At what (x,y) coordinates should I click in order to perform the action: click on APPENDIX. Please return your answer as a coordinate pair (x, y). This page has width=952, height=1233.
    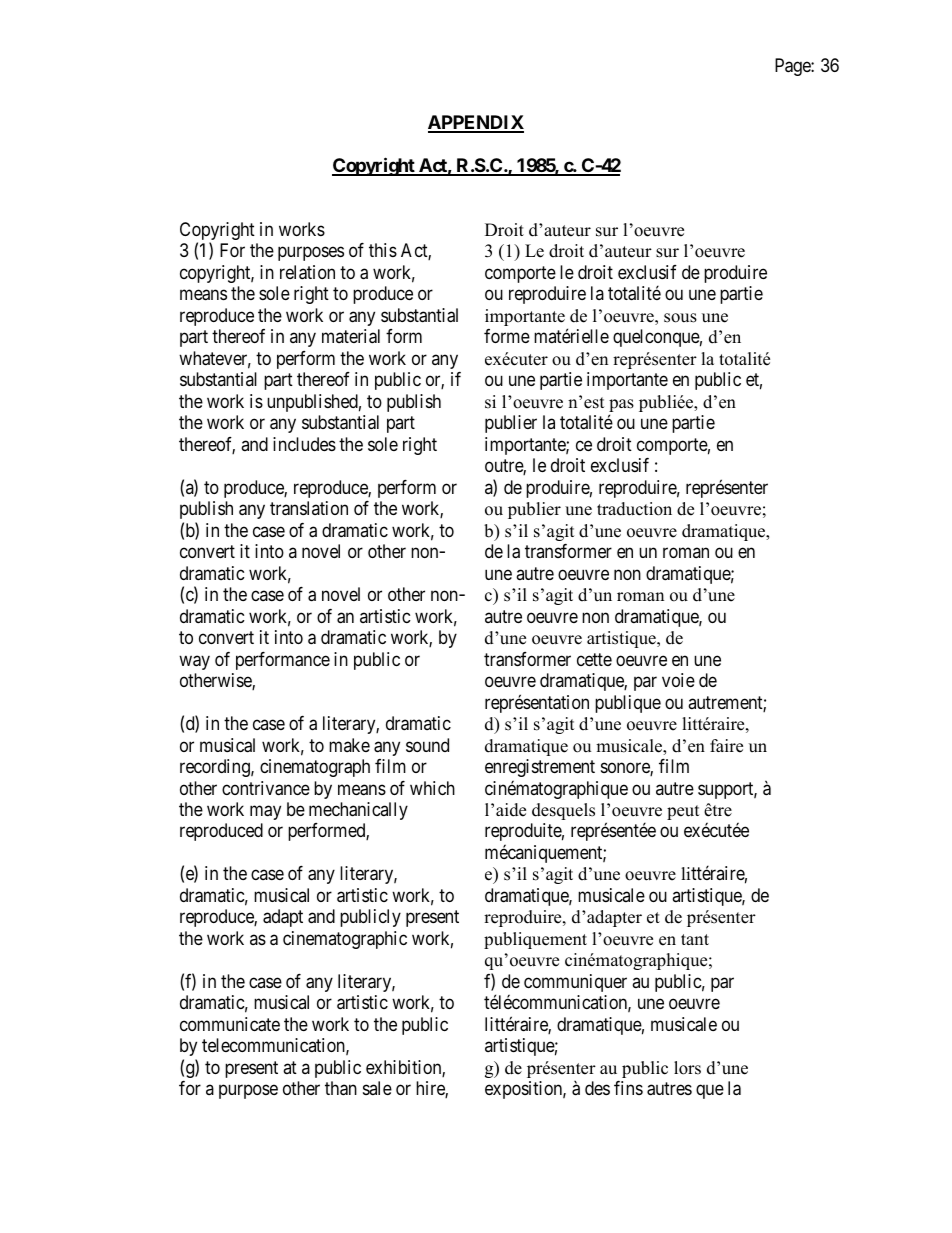
    Looking at the image, I should click on (476, 123).
